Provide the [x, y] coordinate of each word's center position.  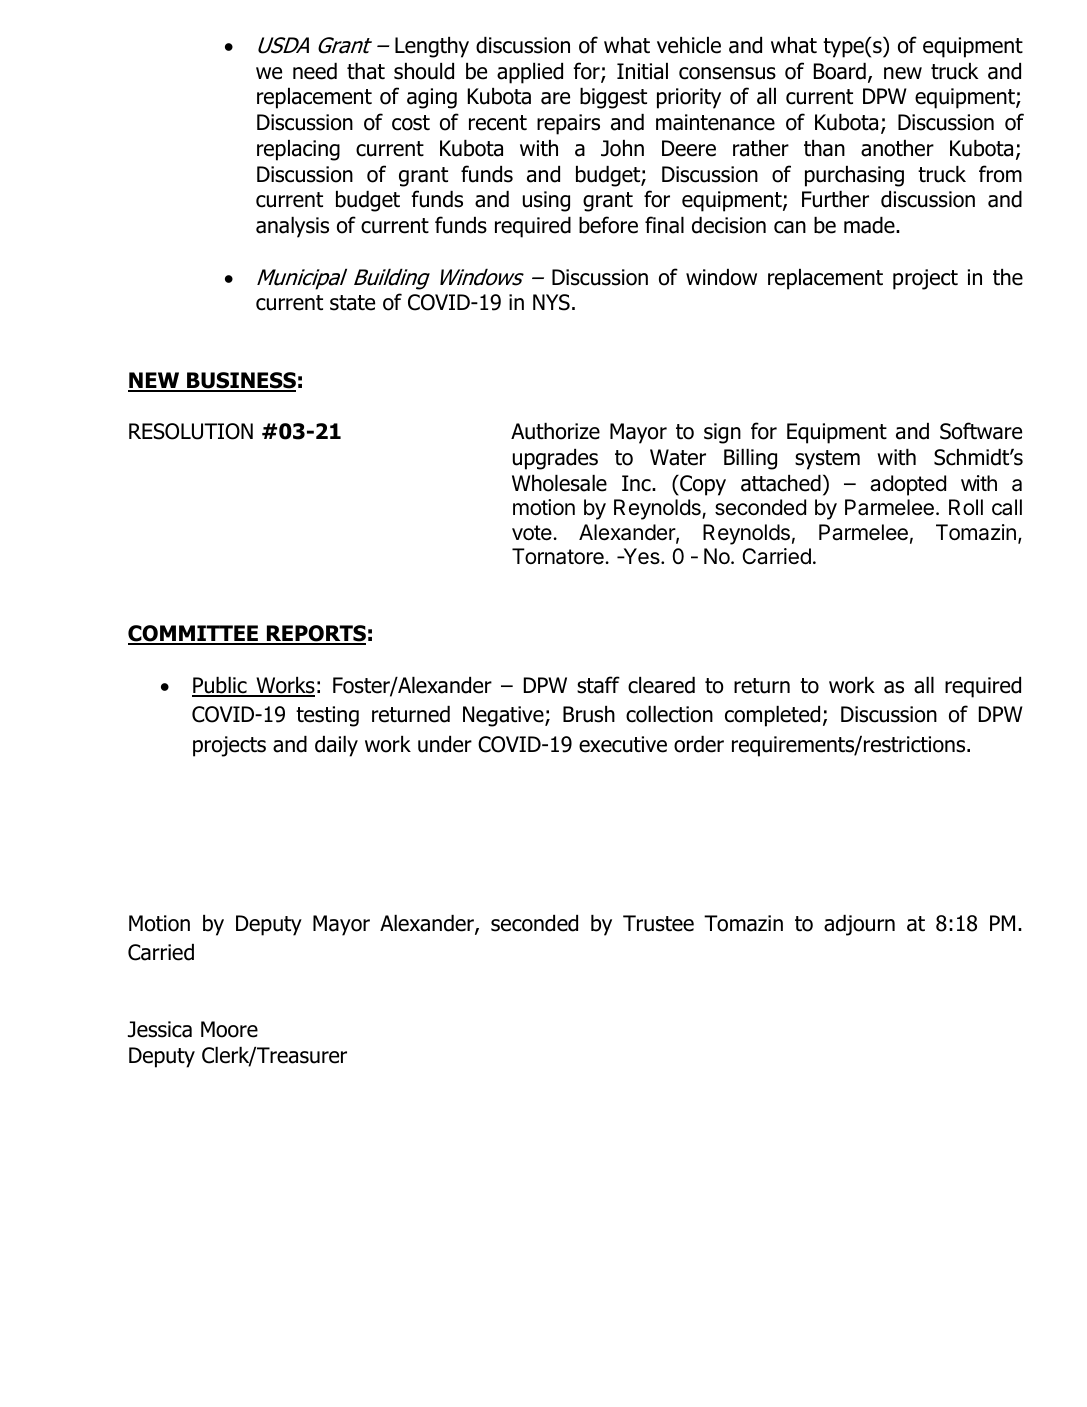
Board [840, 71]
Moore [229, 1029]
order [699, 744]
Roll [966, 507]
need [315, 71]
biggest [613, 98]
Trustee [658, 923]
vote [533, 533]
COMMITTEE [194, 635]
